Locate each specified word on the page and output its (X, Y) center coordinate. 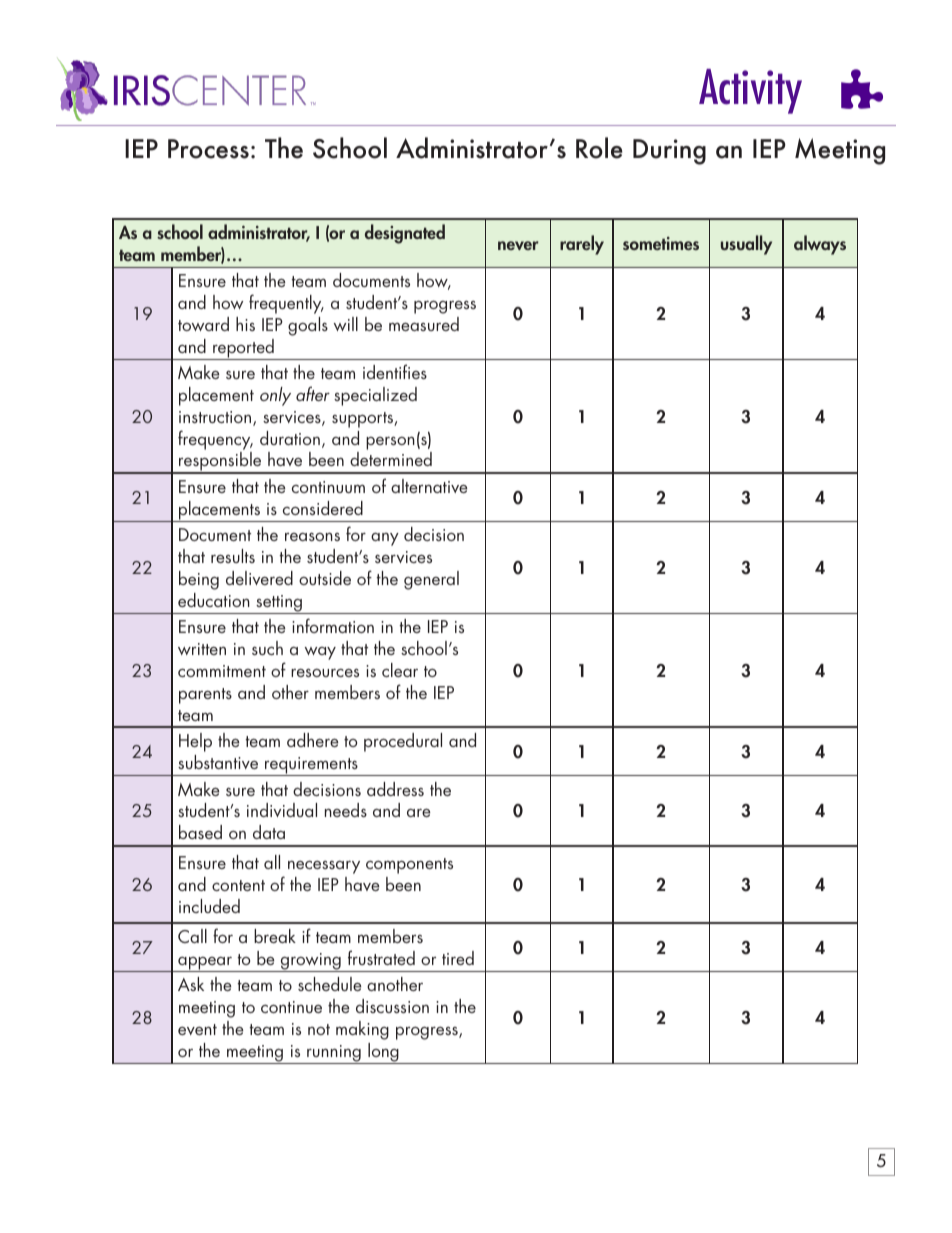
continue (291, 1007)
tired (458, 958)
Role (599, 148)
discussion (392, 1006)
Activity (750, 91)
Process (208, 149)
